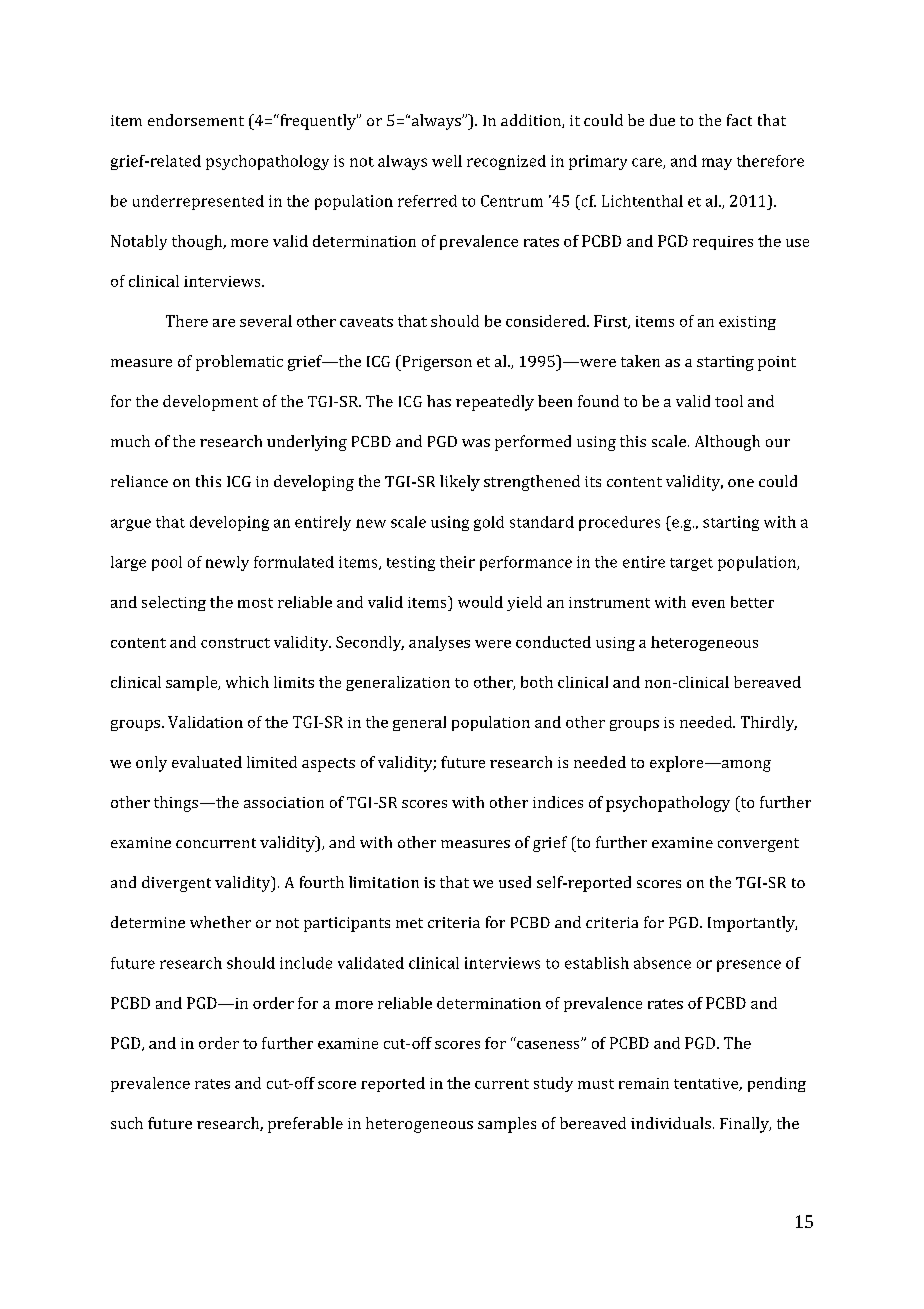  Describe the element at coordinates (210, 403) in the screenshot. I see `development` at that location.
